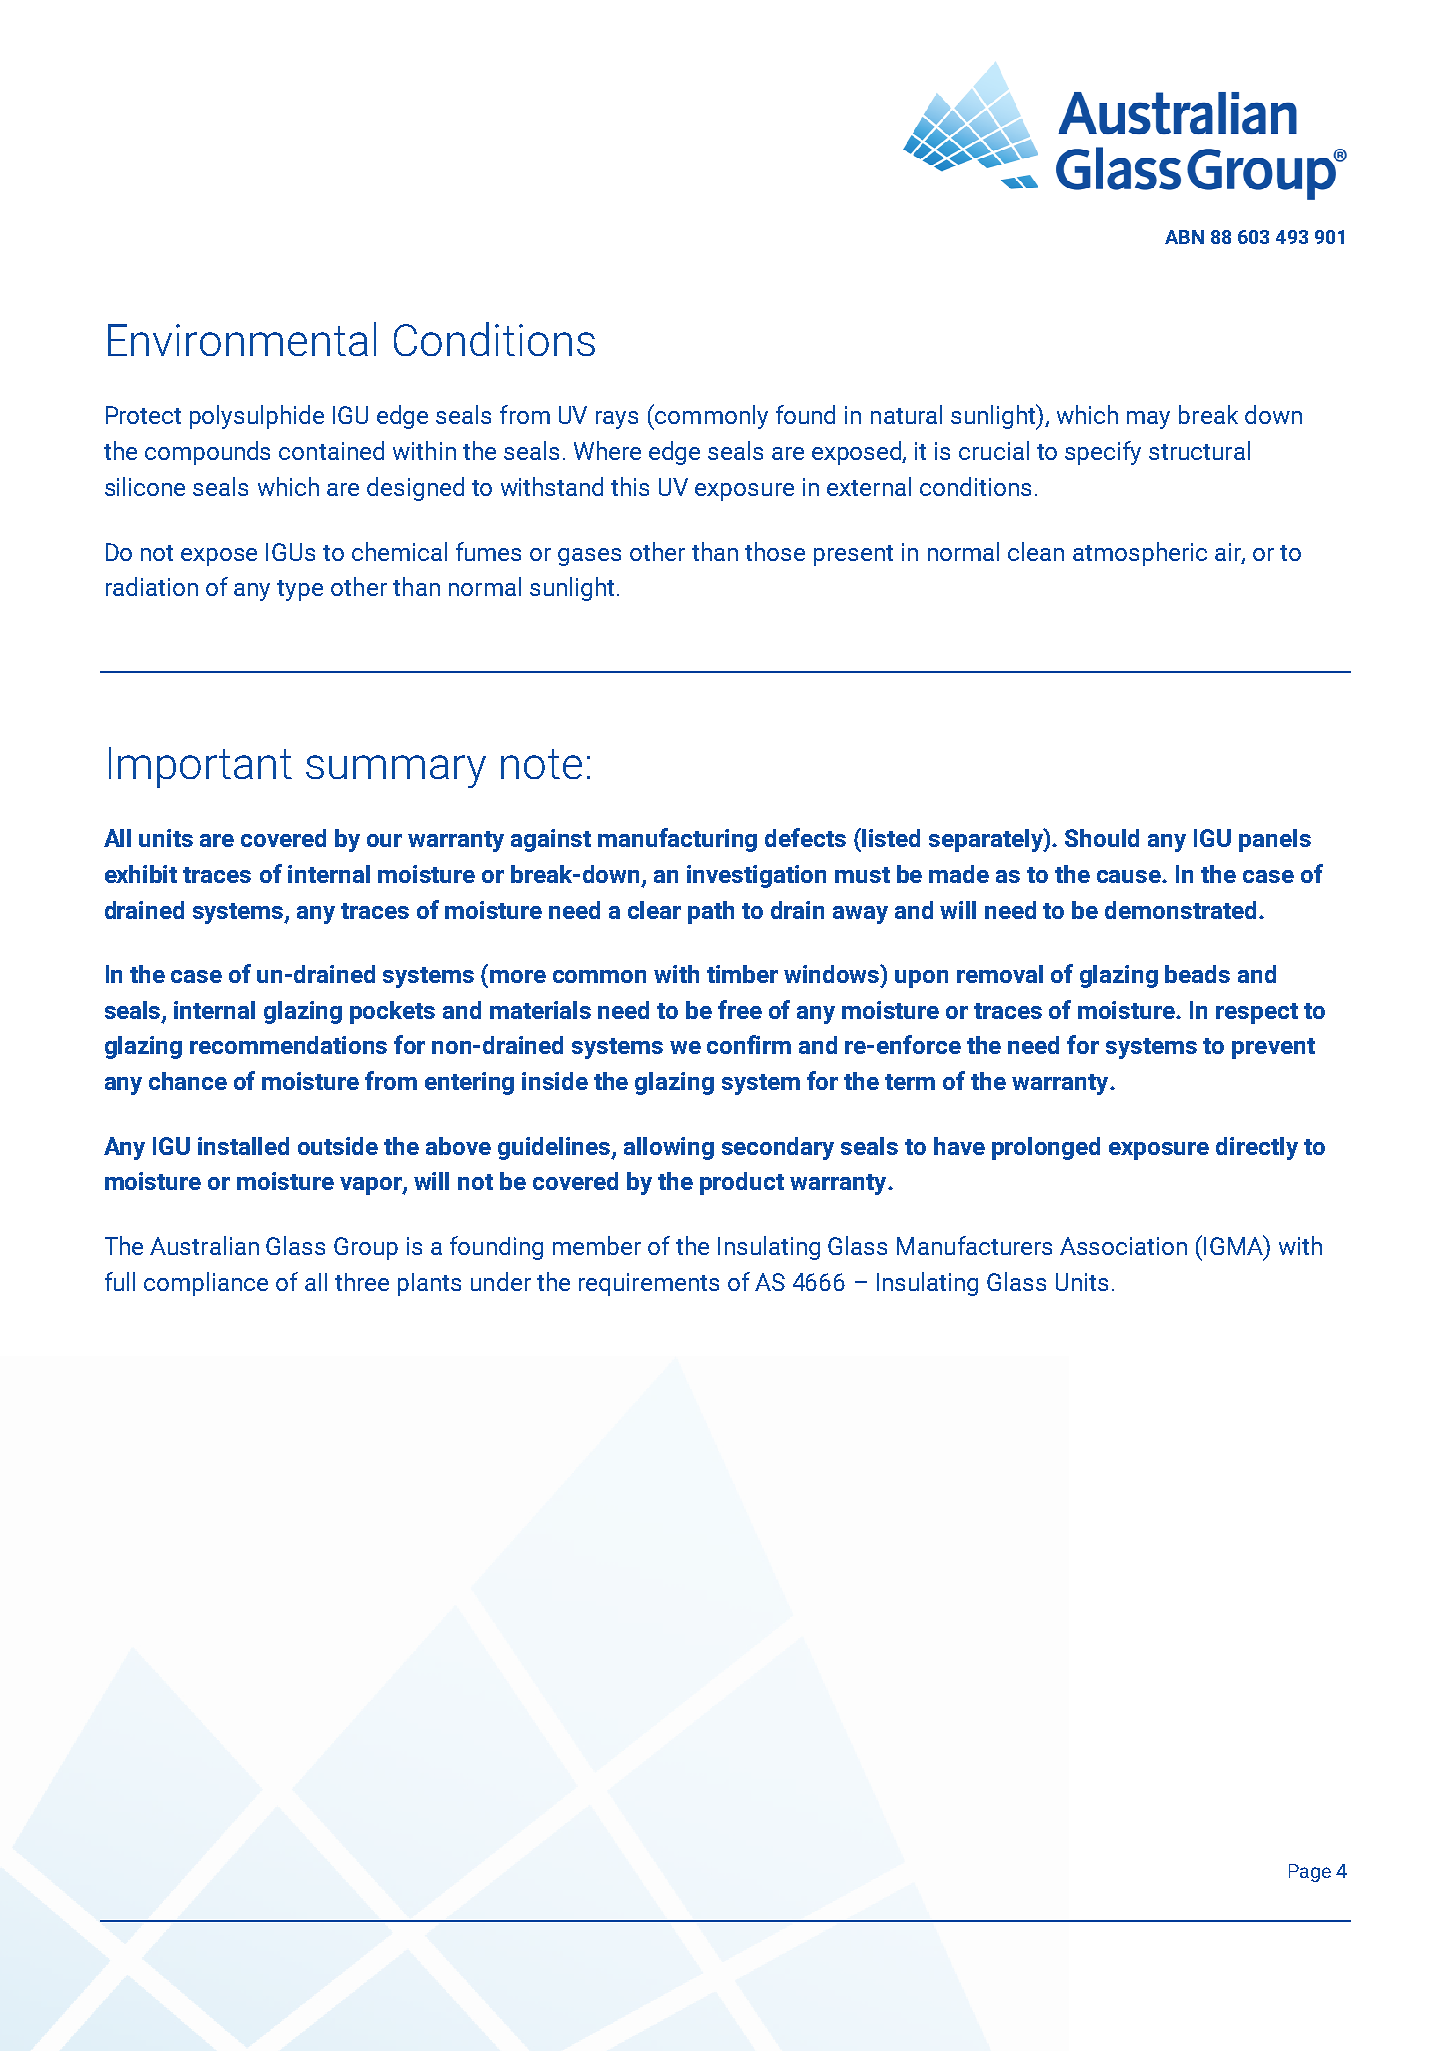  I want to click on ABN, so click(1184, 237).
